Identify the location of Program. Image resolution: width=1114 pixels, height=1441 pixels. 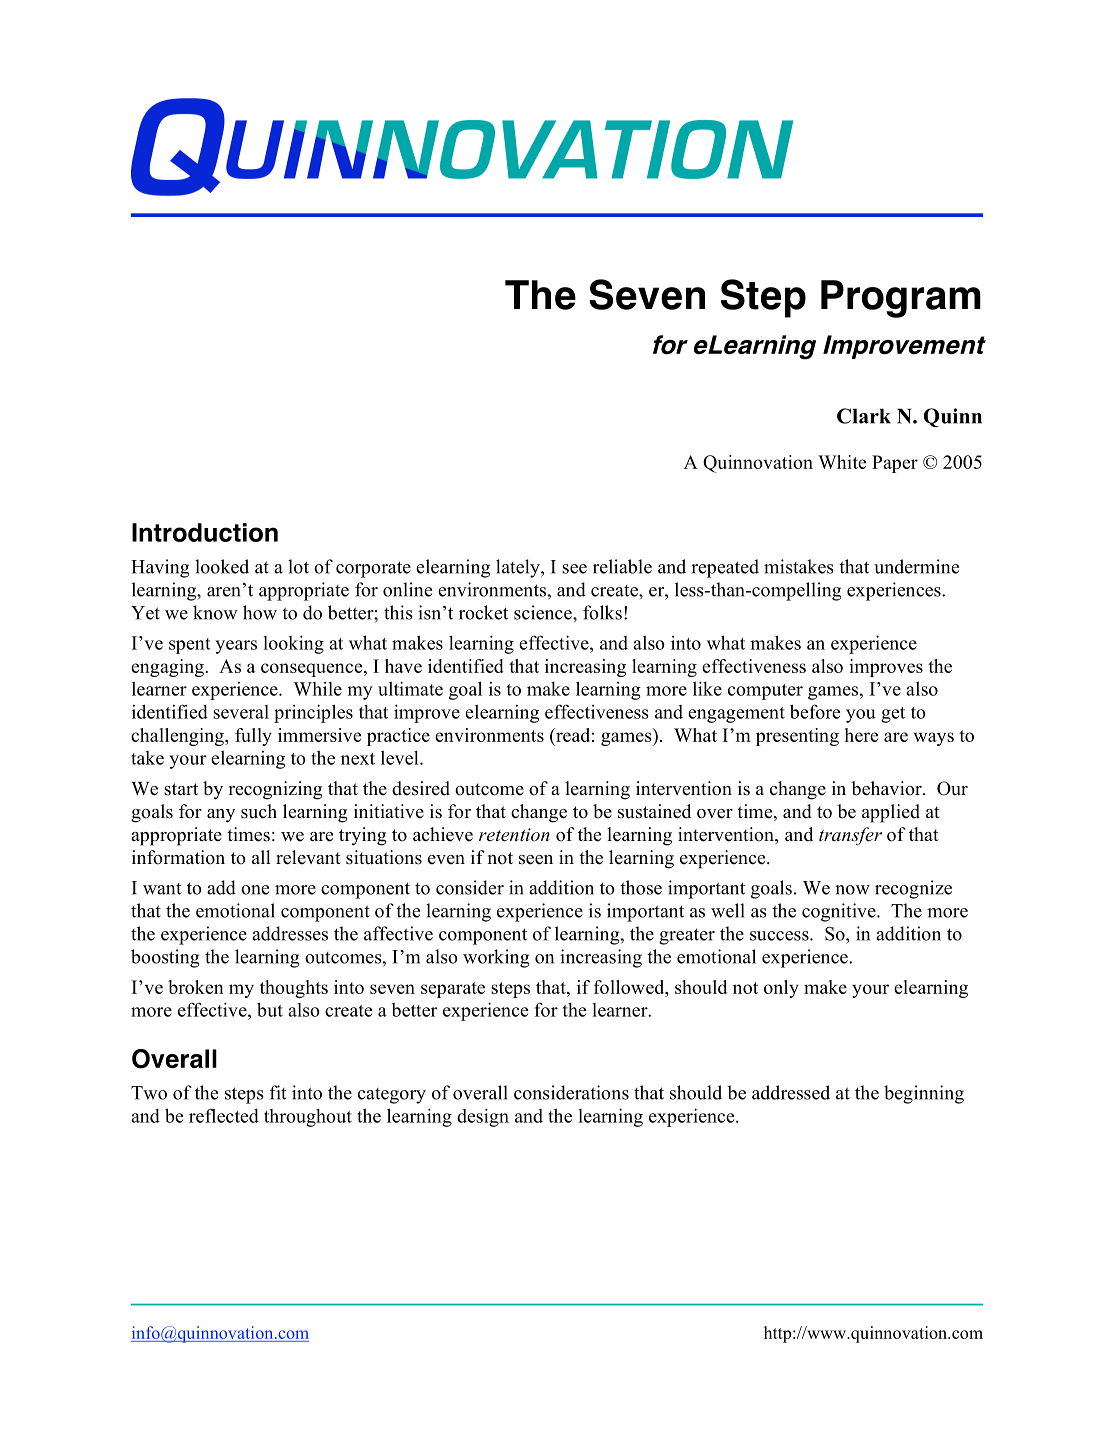
(901, 299).
